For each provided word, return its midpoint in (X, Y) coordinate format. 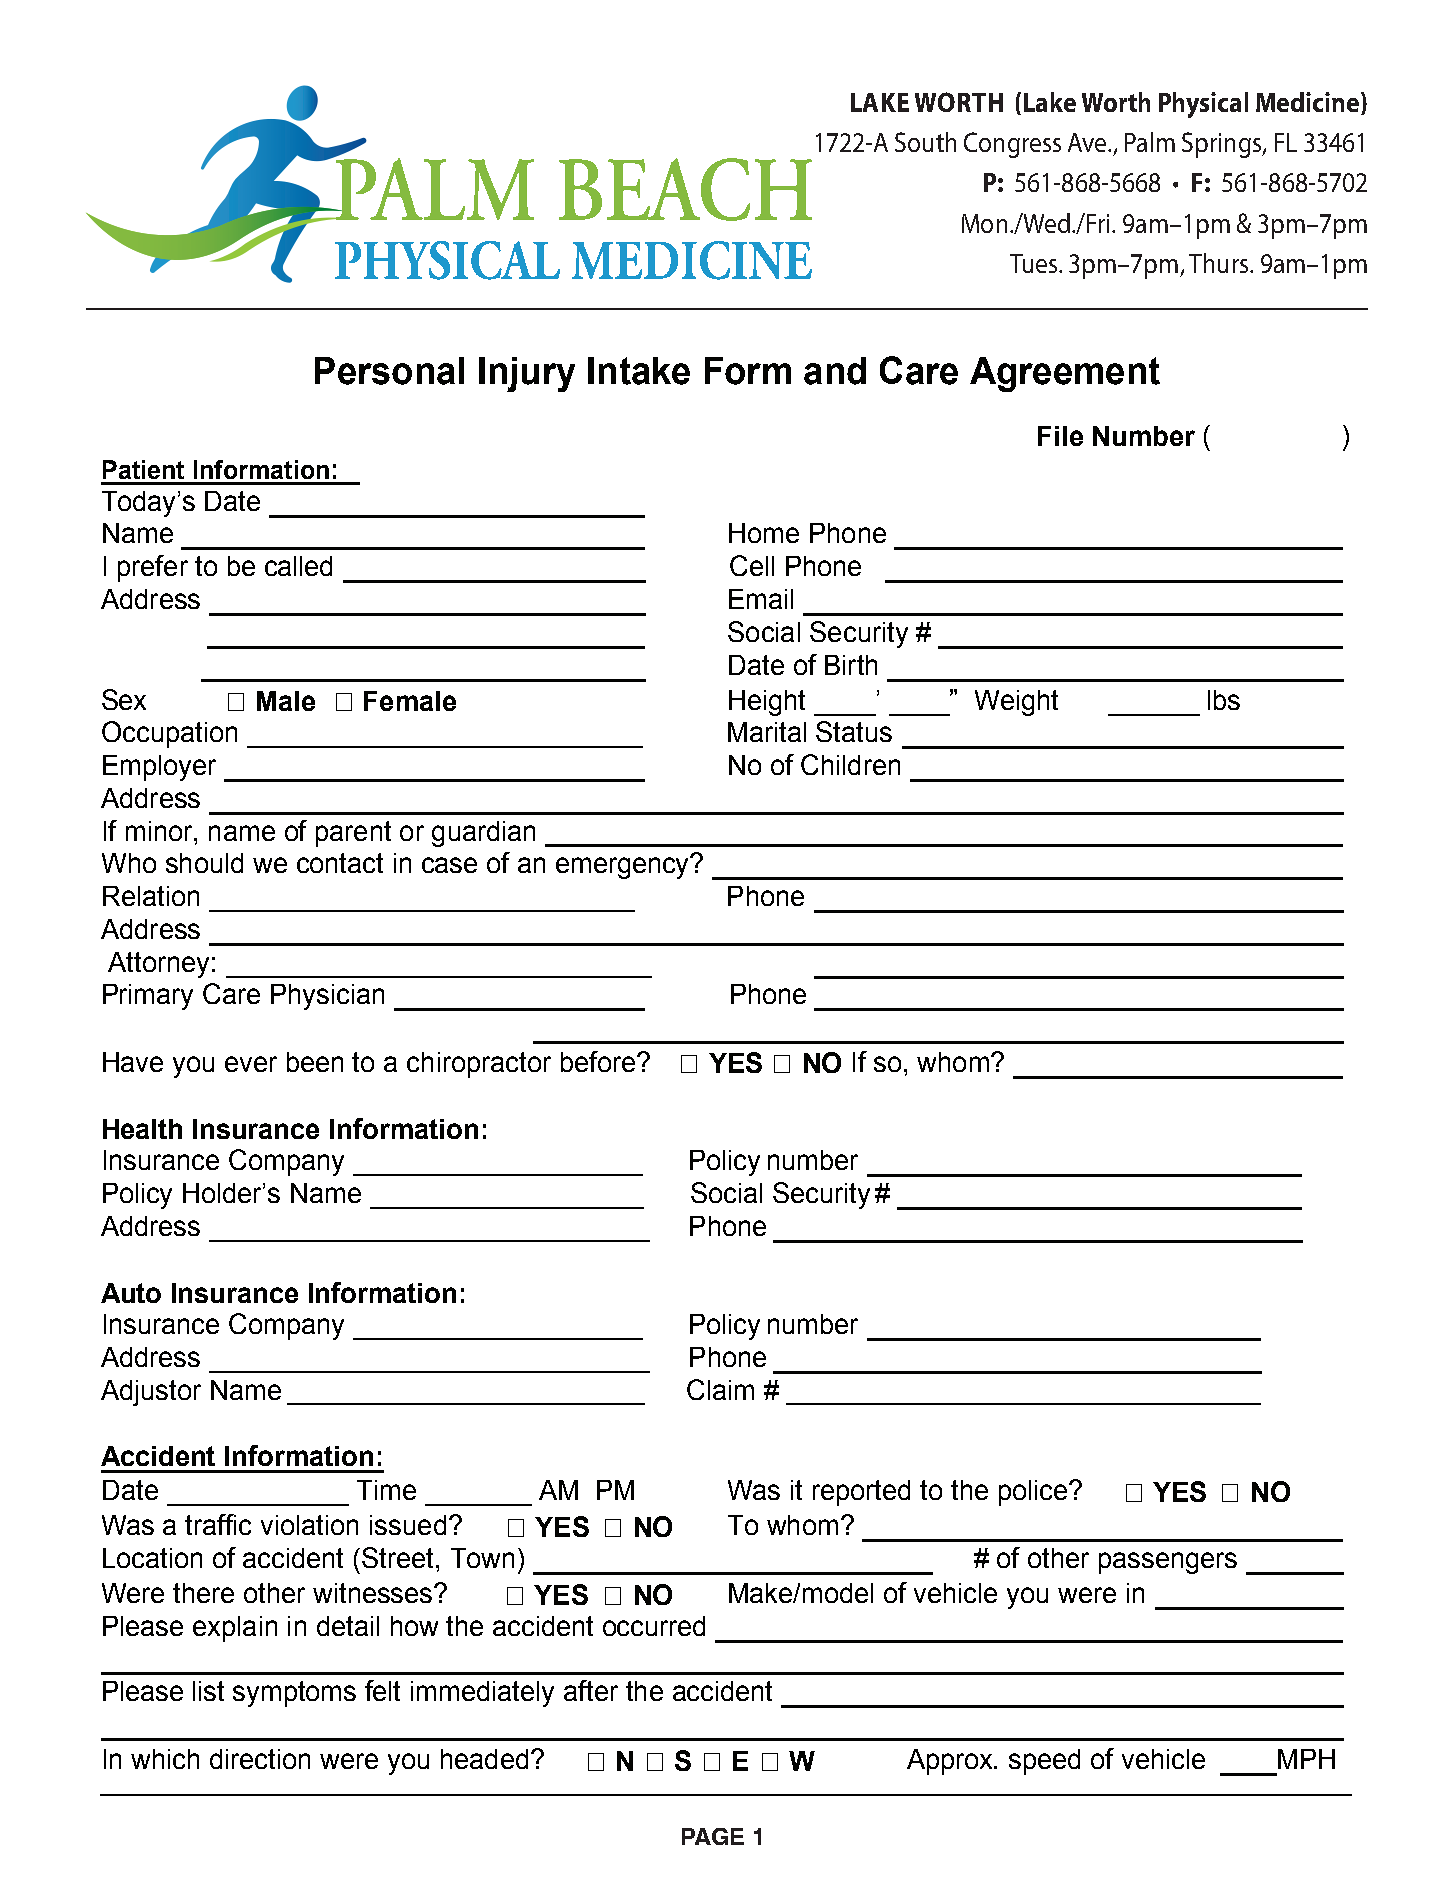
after (591, 1690)
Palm (1150, 142)
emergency (624, 867)
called (298, 566)
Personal (389, 371)
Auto (131, 1293)
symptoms (294, 1694)
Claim (720, 1389)
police (1033, 1493)
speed (1044, 1762)
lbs (1224, 700)
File (1060, 436)
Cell (752, 565)
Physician (327, 997)
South (925, 142)
